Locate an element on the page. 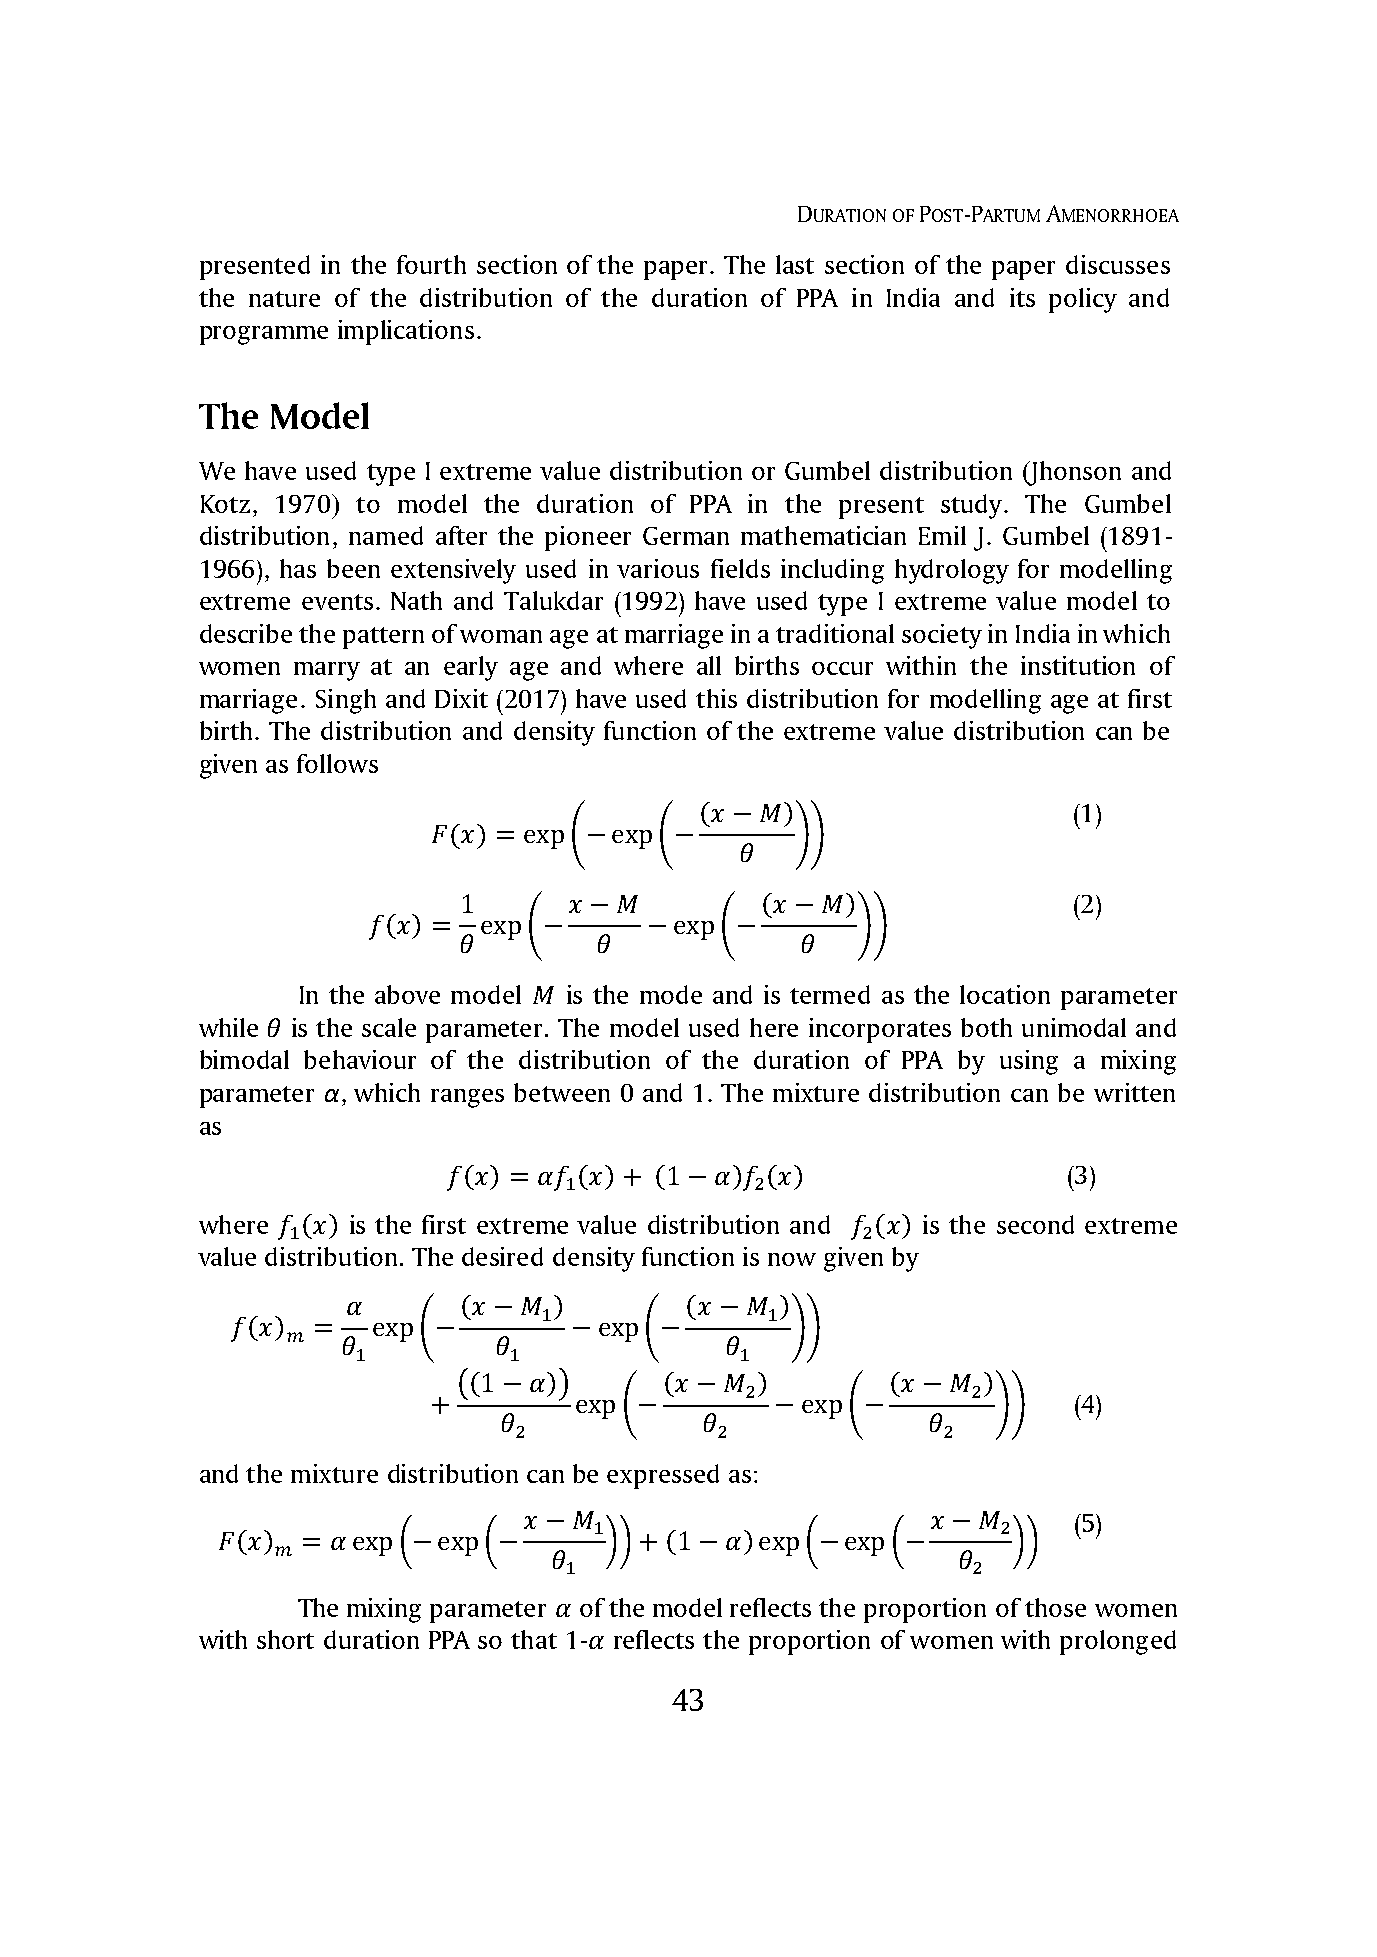 Image resolution: width=1377 pixels, height=1957 pixels. between is located at coordinates (562, 1092).
